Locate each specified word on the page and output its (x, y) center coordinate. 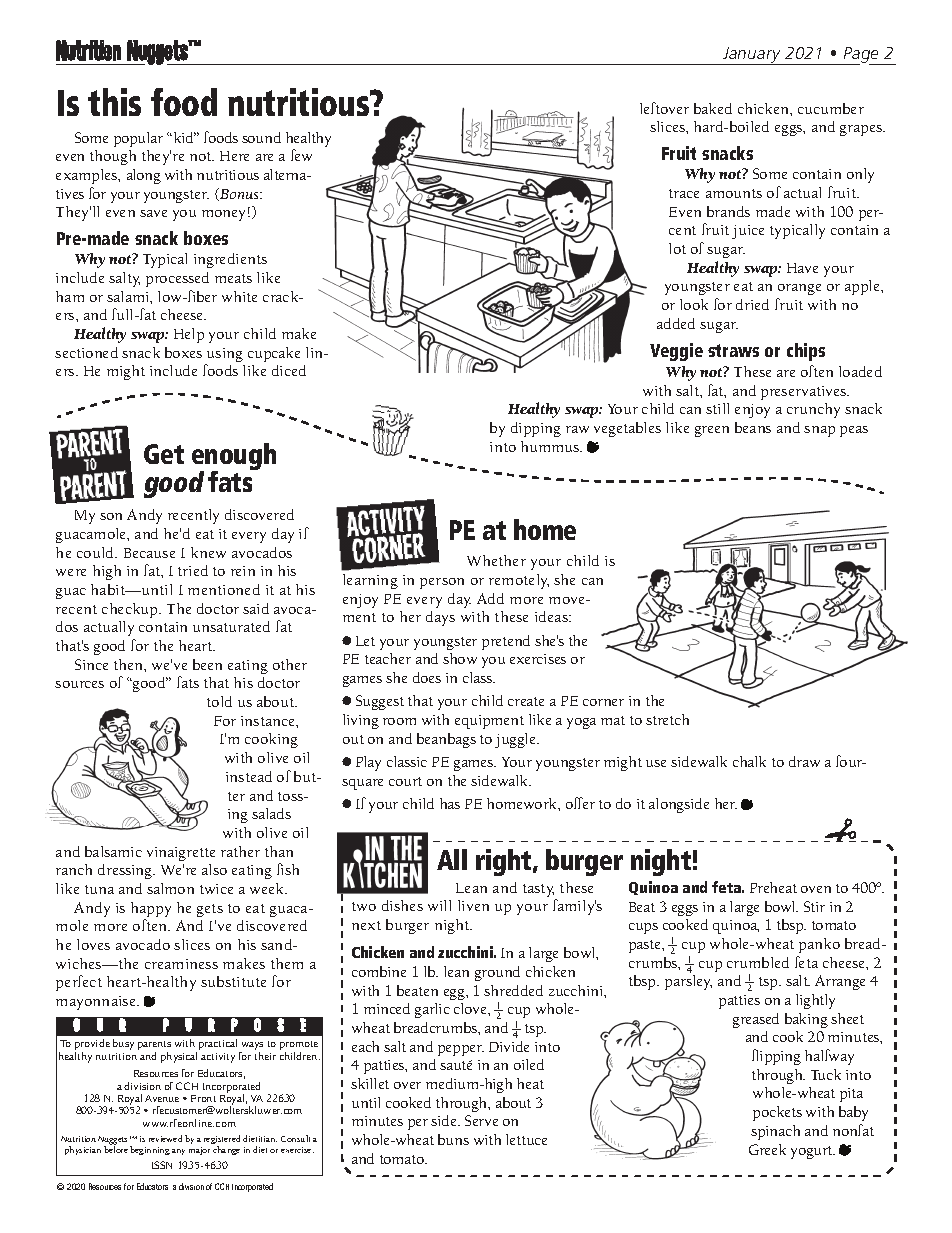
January (751, 56)
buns (453, 1139)
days (440, 618)
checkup (131, 610)
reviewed (165, 1138)
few (301, 155)
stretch (667, 719)
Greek (767, 1149)
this (114, 102)
